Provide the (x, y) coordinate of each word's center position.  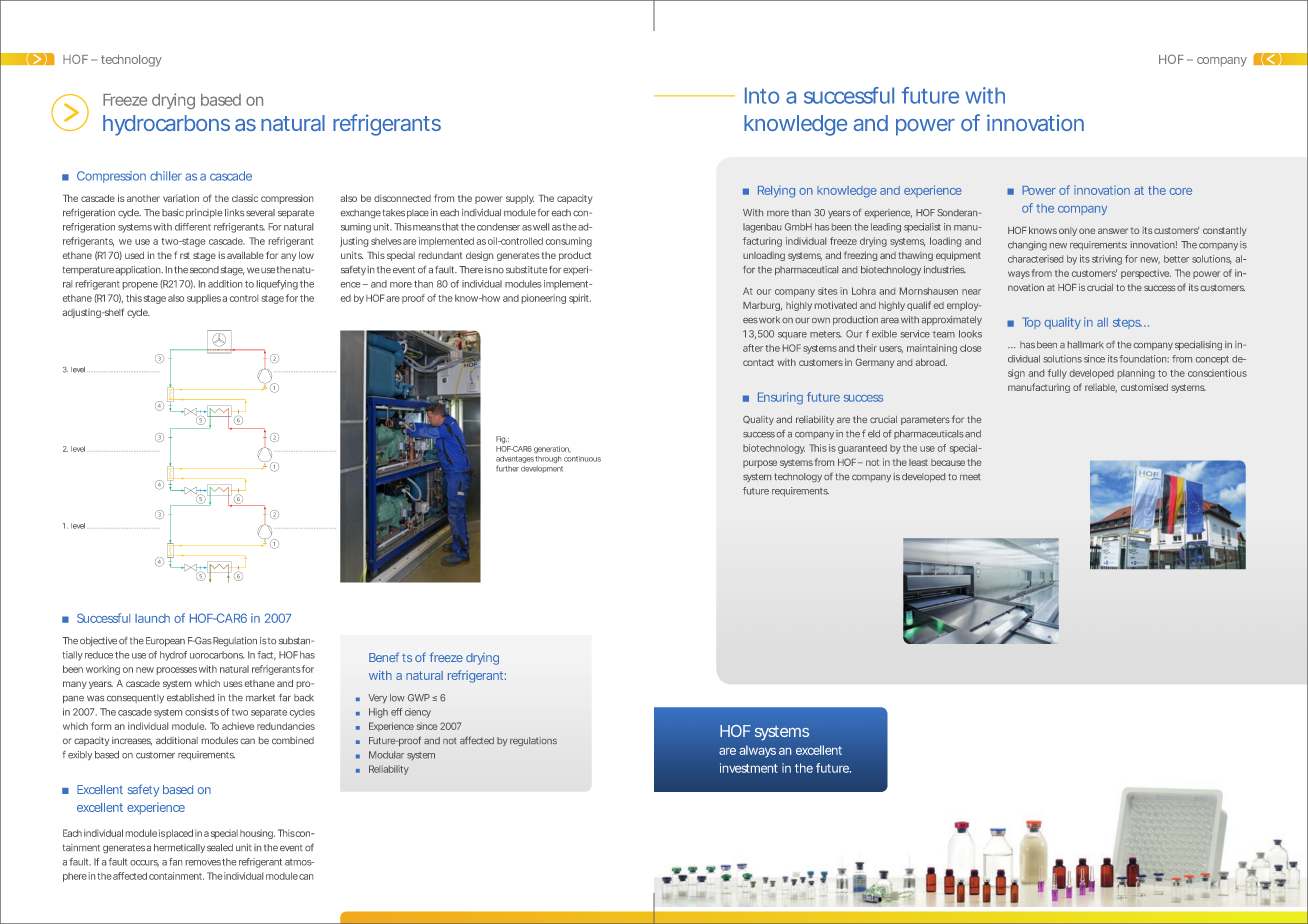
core (1180, 191)
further (507, 468)
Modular (386, 755)
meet (970, 477)
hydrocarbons (166, 125)
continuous (582, 459)
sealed (220, 847)
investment (749, 768)
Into (762, 95)
